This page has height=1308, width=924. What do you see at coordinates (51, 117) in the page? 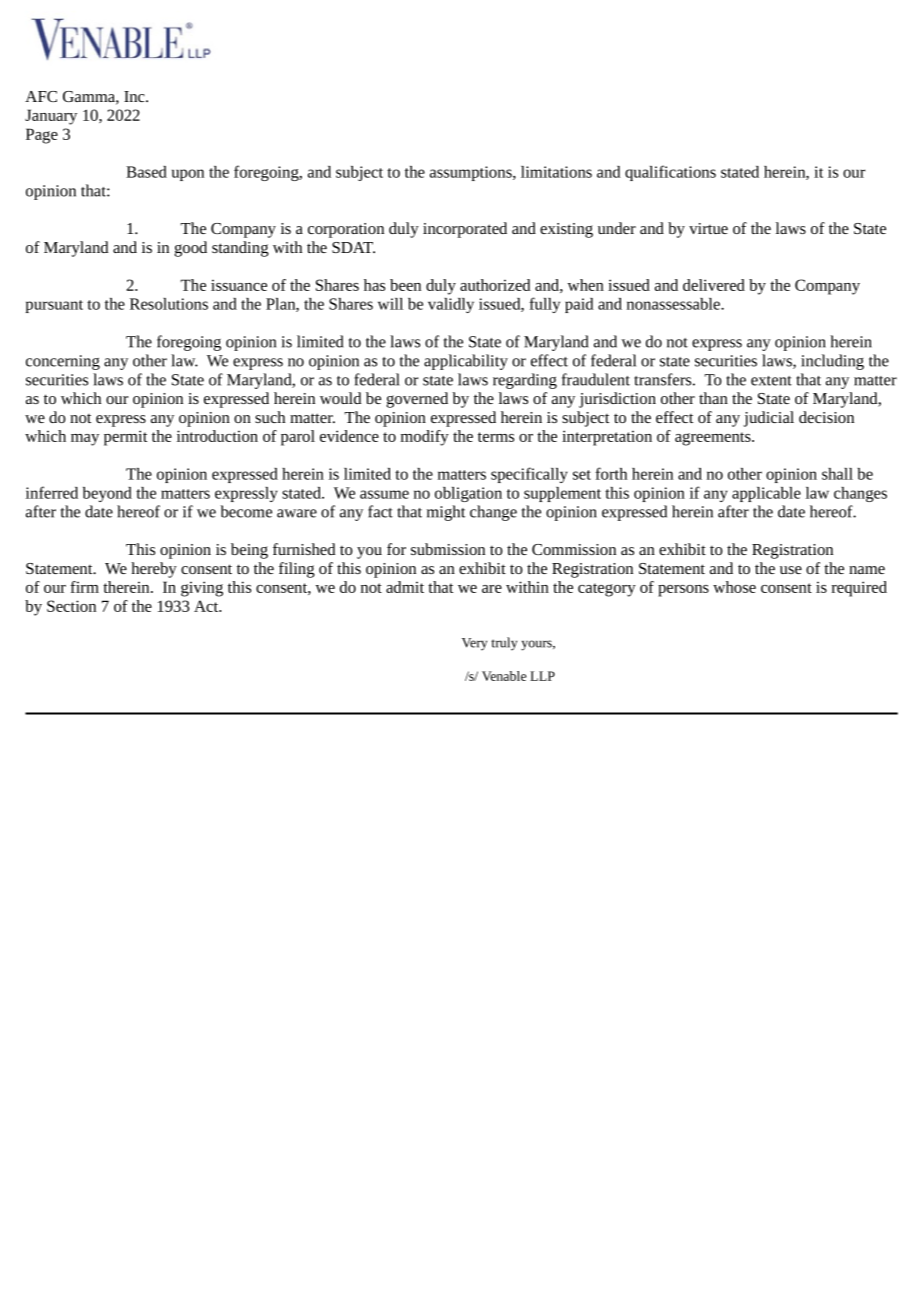
I see `January` at bounding box center [51, 117].
